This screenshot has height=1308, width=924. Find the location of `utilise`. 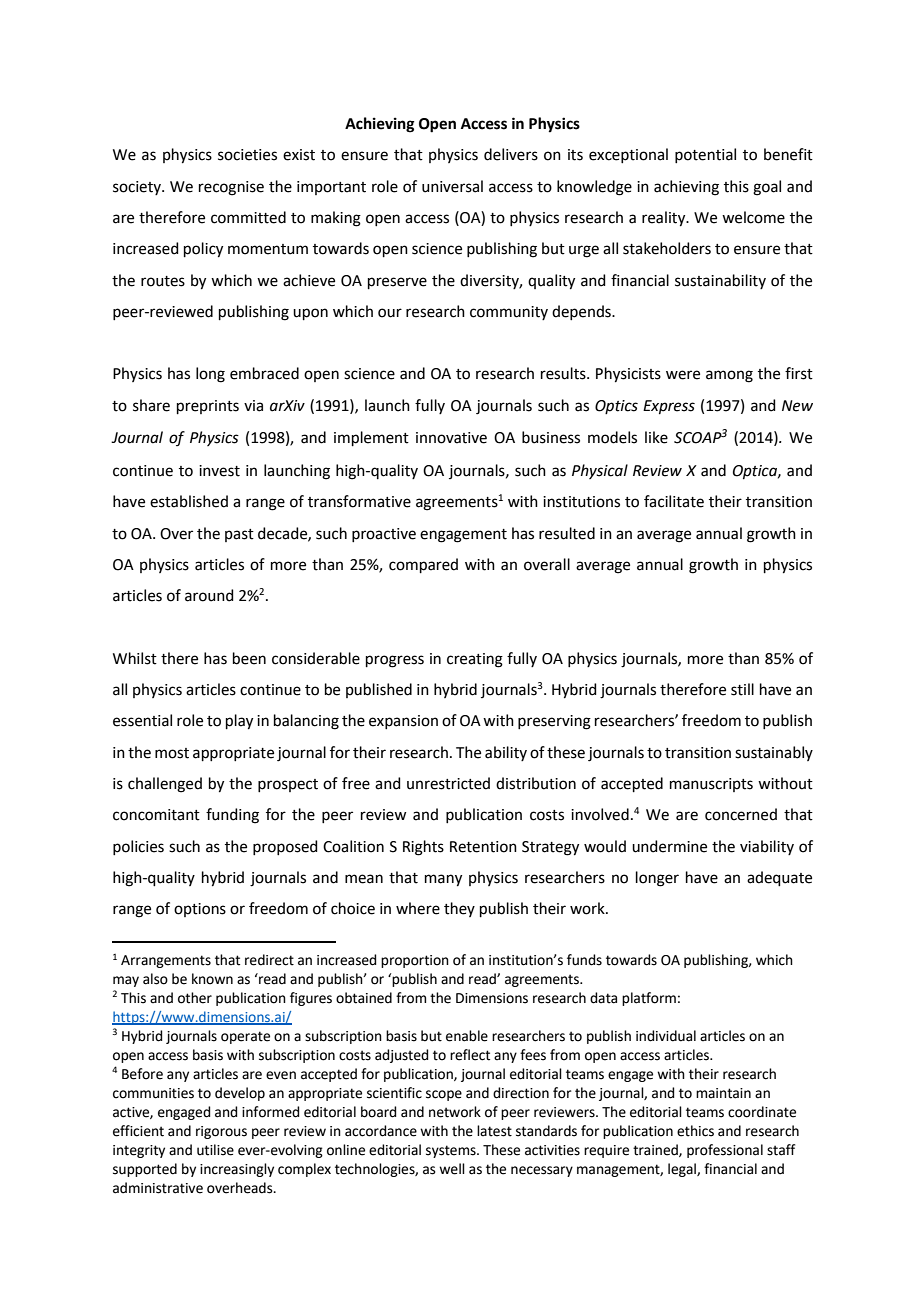

utilise is located at coordinates (215, 1150).
